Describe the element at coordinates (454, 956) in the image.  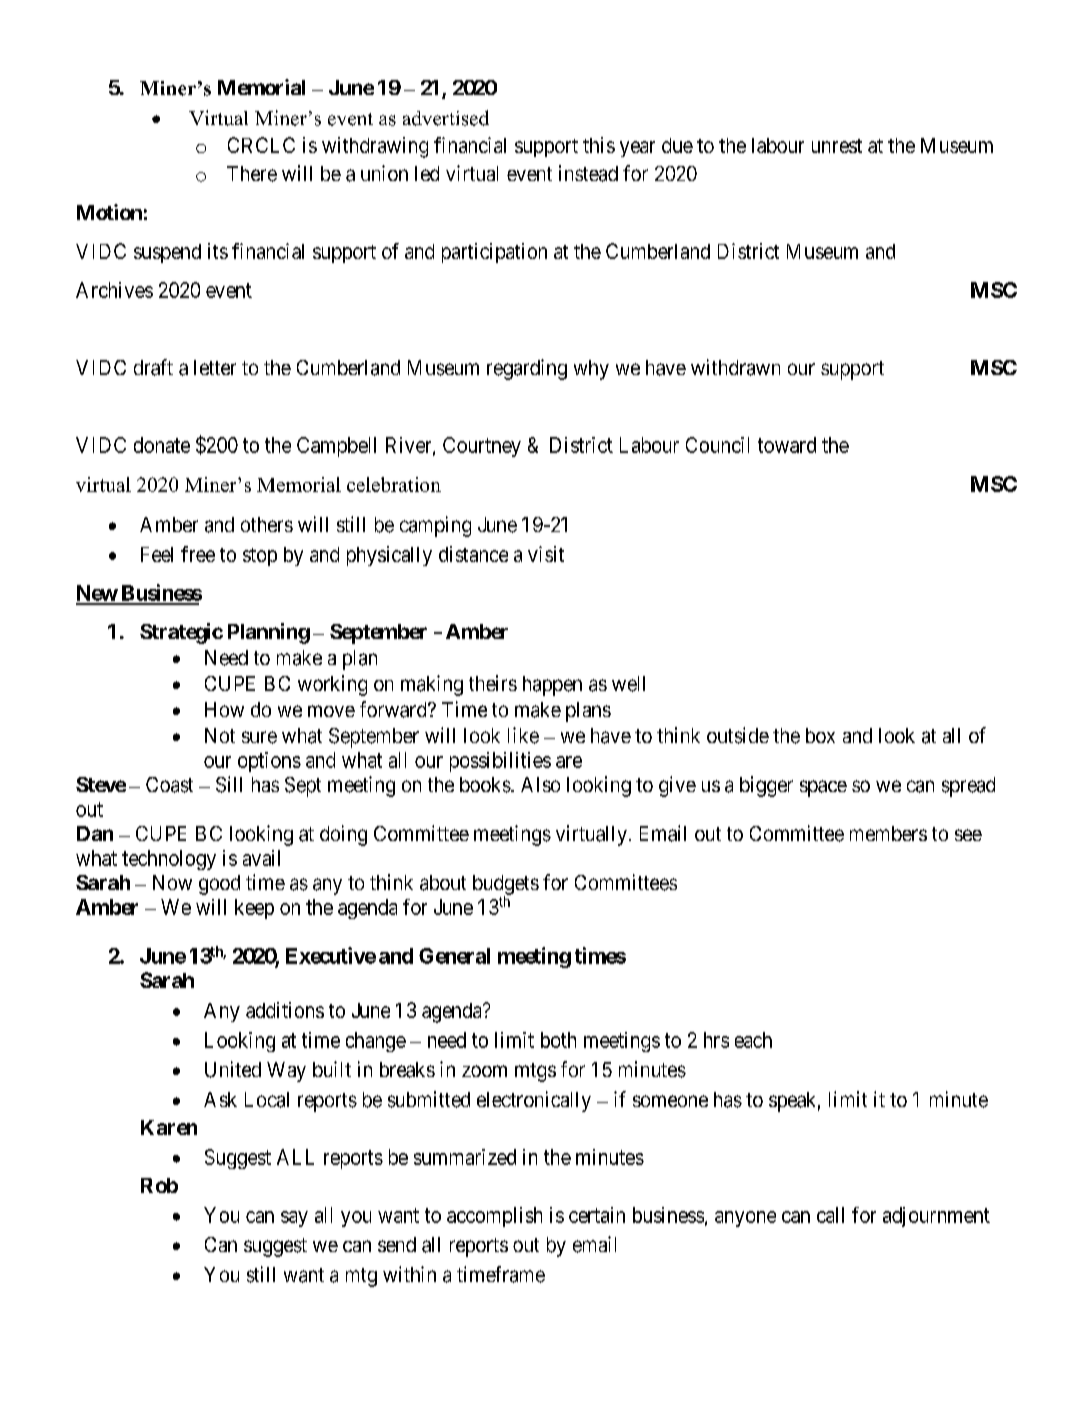
I see `General` at that location.
